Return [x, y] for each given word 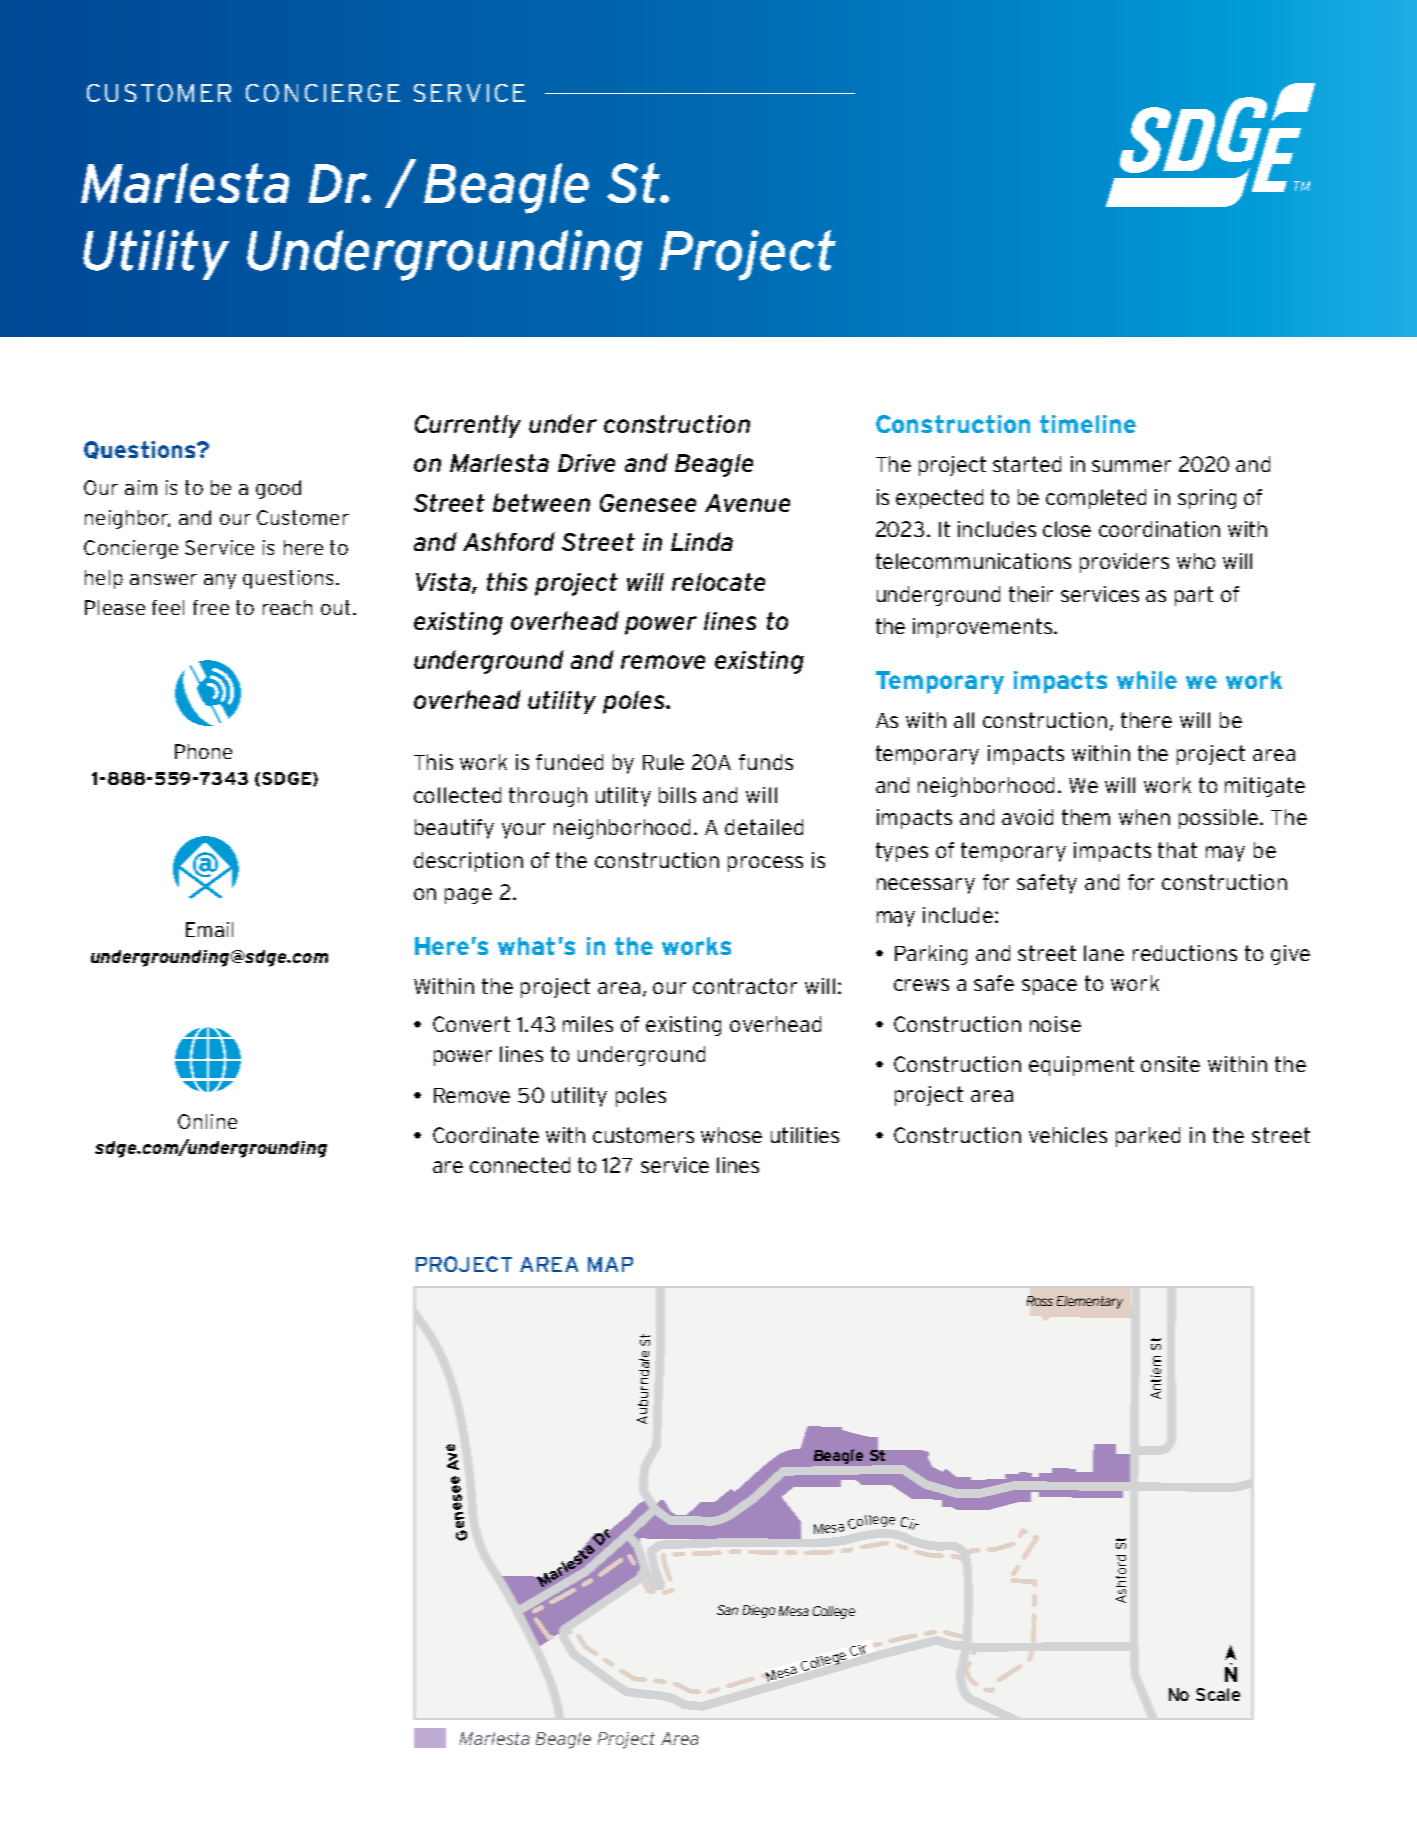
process [765, 864]
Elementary [1090, 1302]
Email [209, 929]
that [1177, 850]
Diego [759, 1611]
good [278, 489]
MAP [610, 1264]
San [727, 1610]
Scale [1218, 1694]
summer [1131, 466]
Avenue [747, 503]
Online [207, 1121]
